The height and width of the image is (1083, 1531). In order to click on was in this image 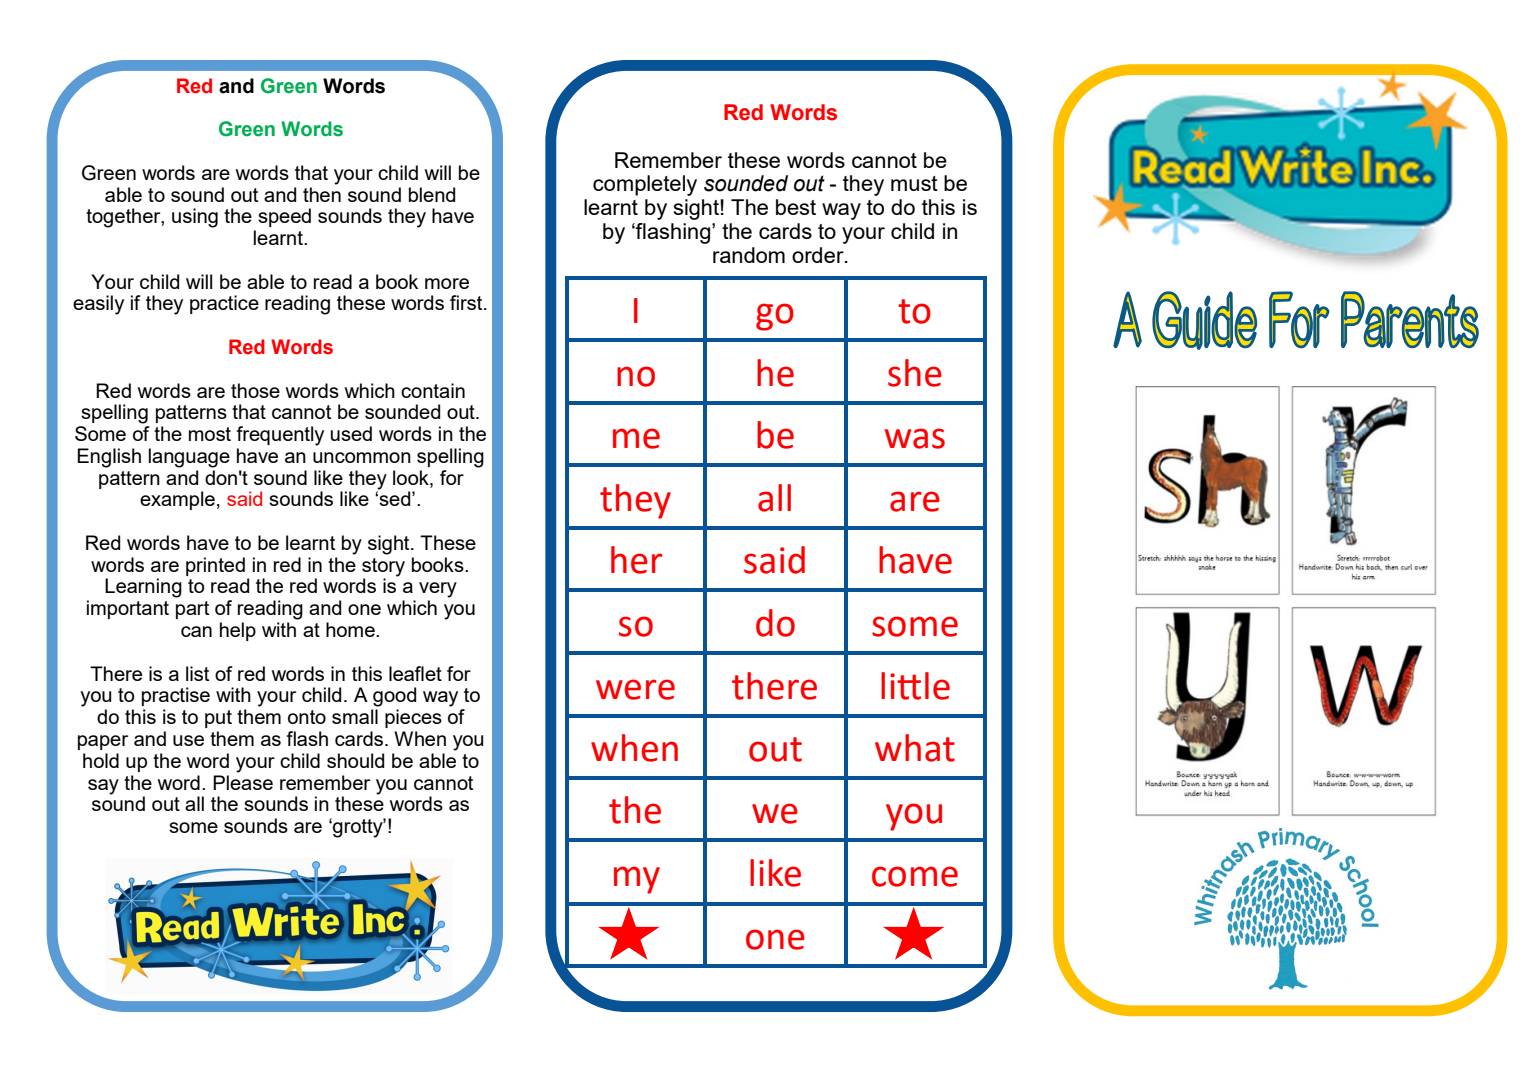, I will do `click(915, 438)`.
